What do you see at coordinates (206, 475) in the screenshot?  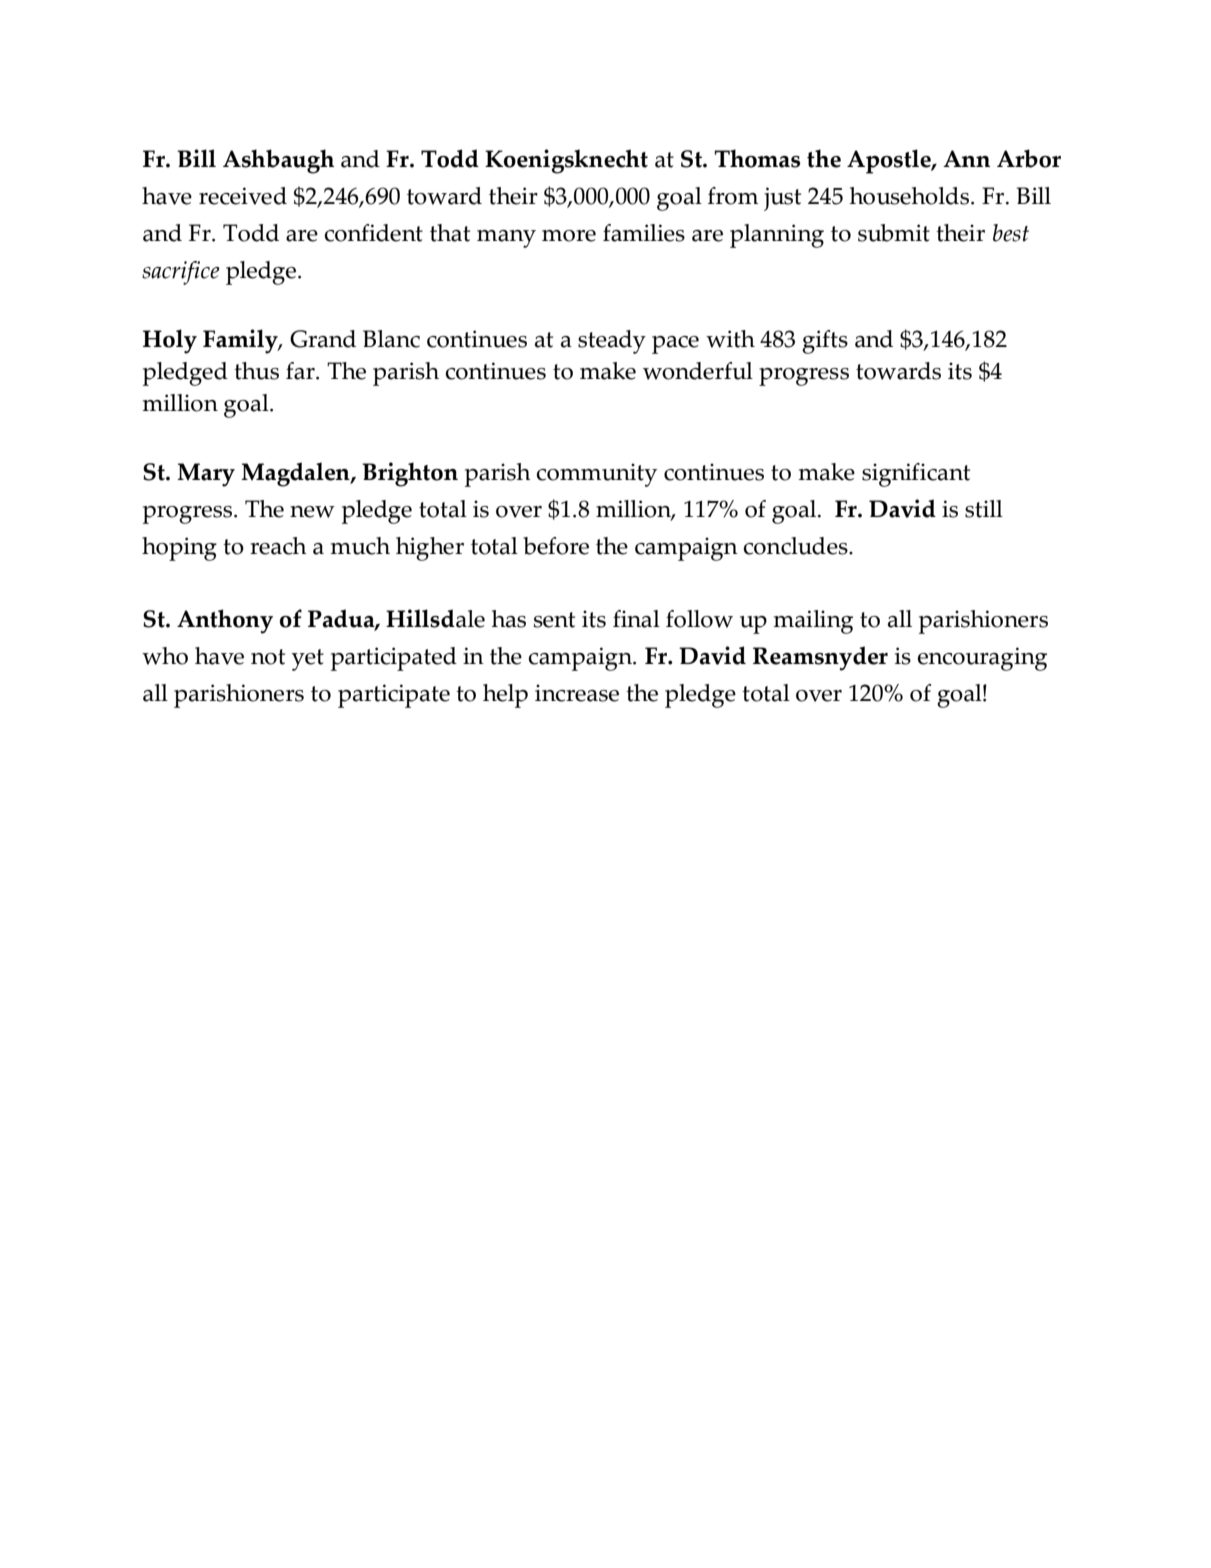 I see `Mary` at bounding box center [206, 475].
